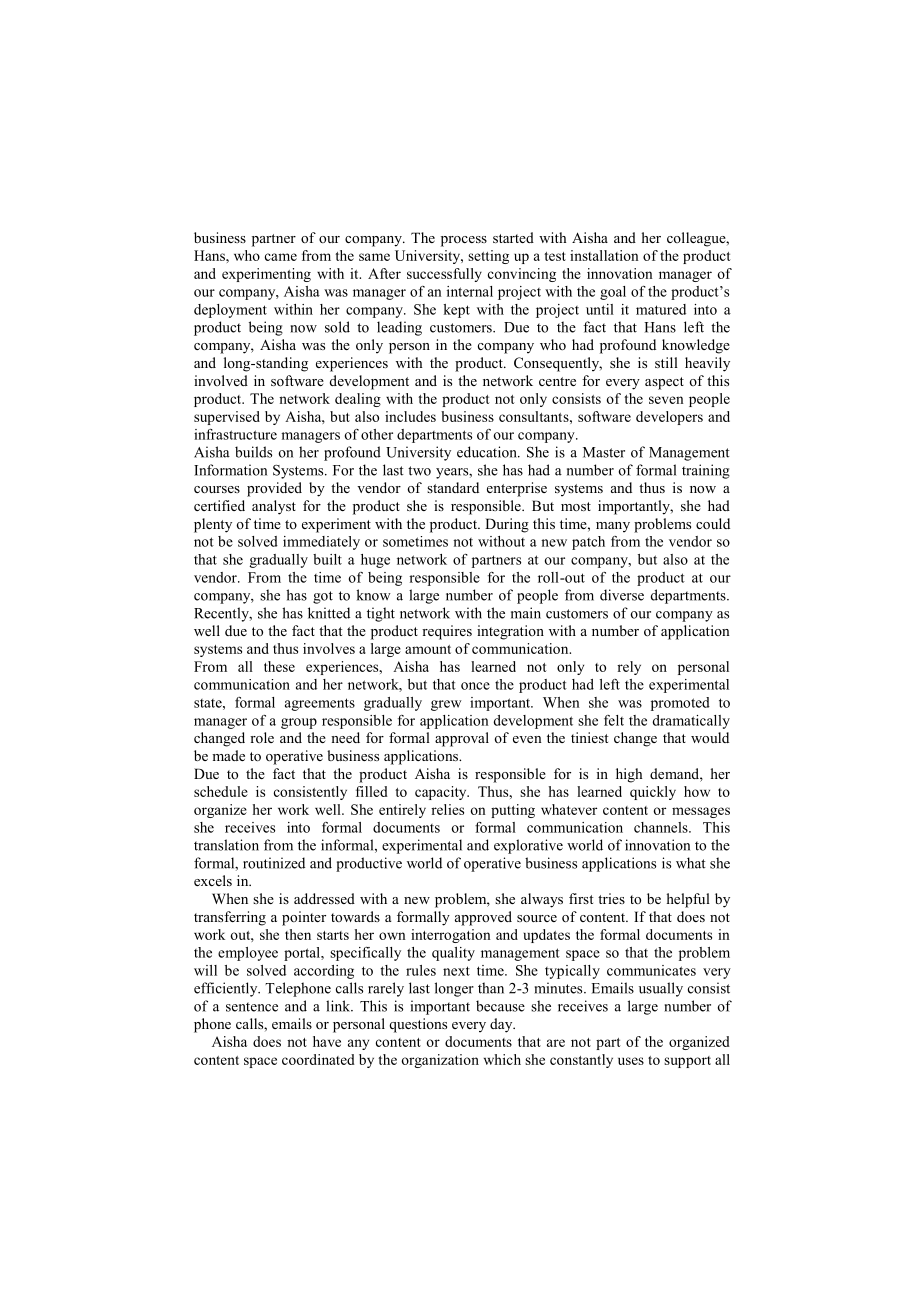 This screenshot has width=924, height=1308. What do you see at coordinates (444, 275) in the screenshot?
I see `successfully` at bounding box center [444, 275].
